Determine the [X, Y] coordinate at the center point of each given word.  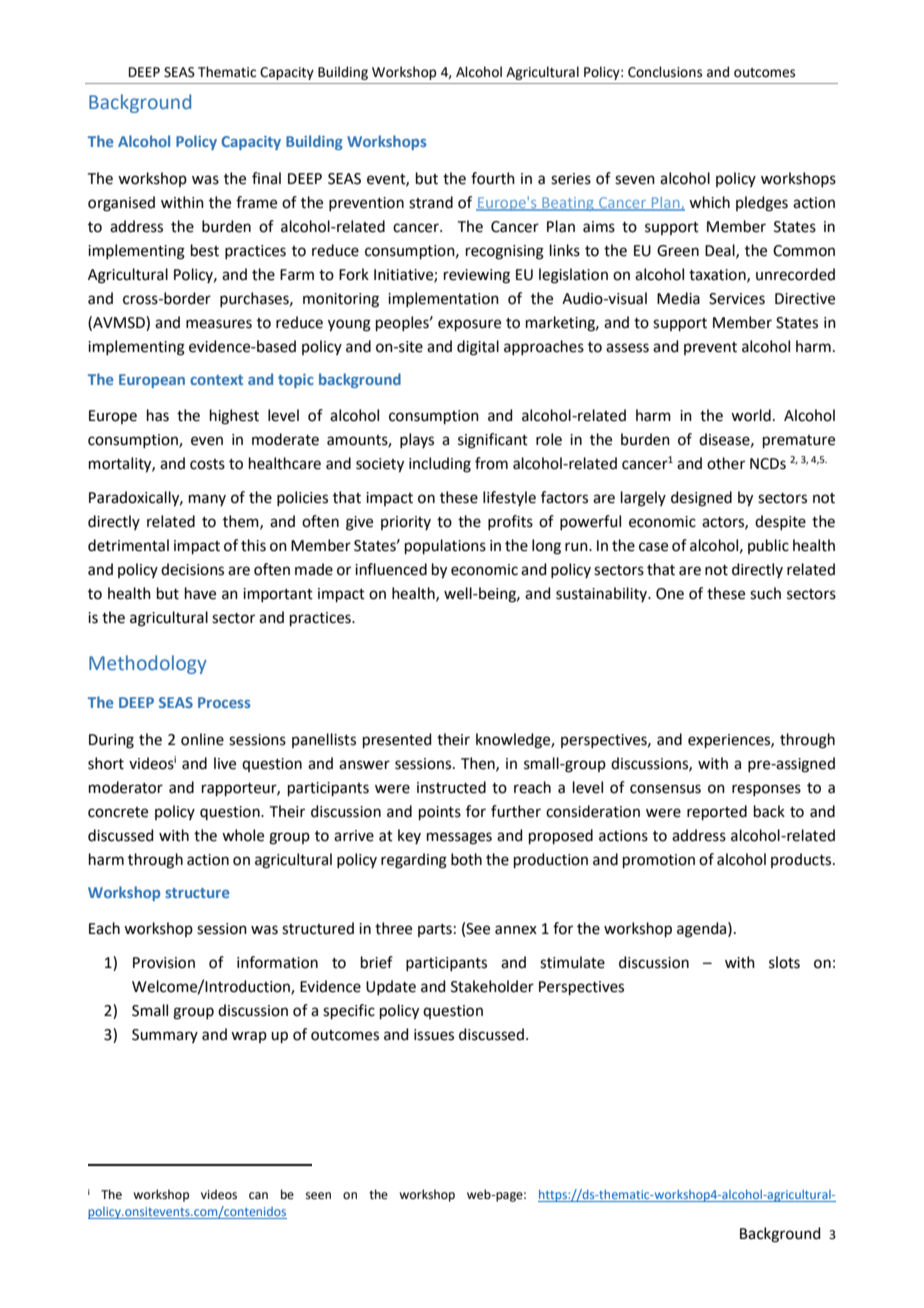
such [765, 593]
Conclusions [665, 72]
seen [318, 1196]
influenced [391, 569]
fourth [493, 178]
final [266, 178]
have [200, 593]
